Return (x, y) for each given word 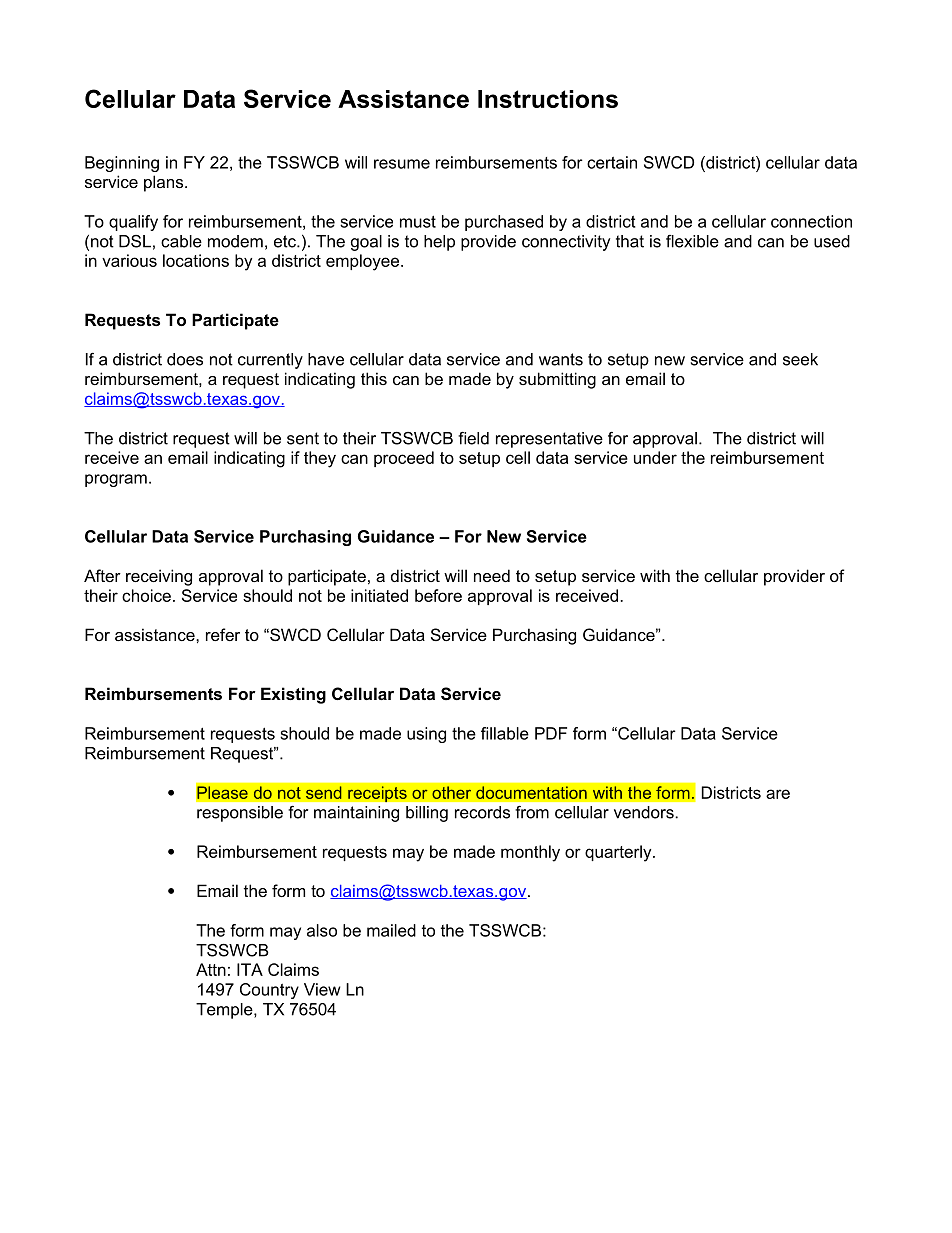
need (492, 575)
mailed (391, 930)
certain (612, 162)
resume (402, 164)
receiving (159, 577)
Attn (211, 969)
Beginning (122, 164)
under (655, 457)
